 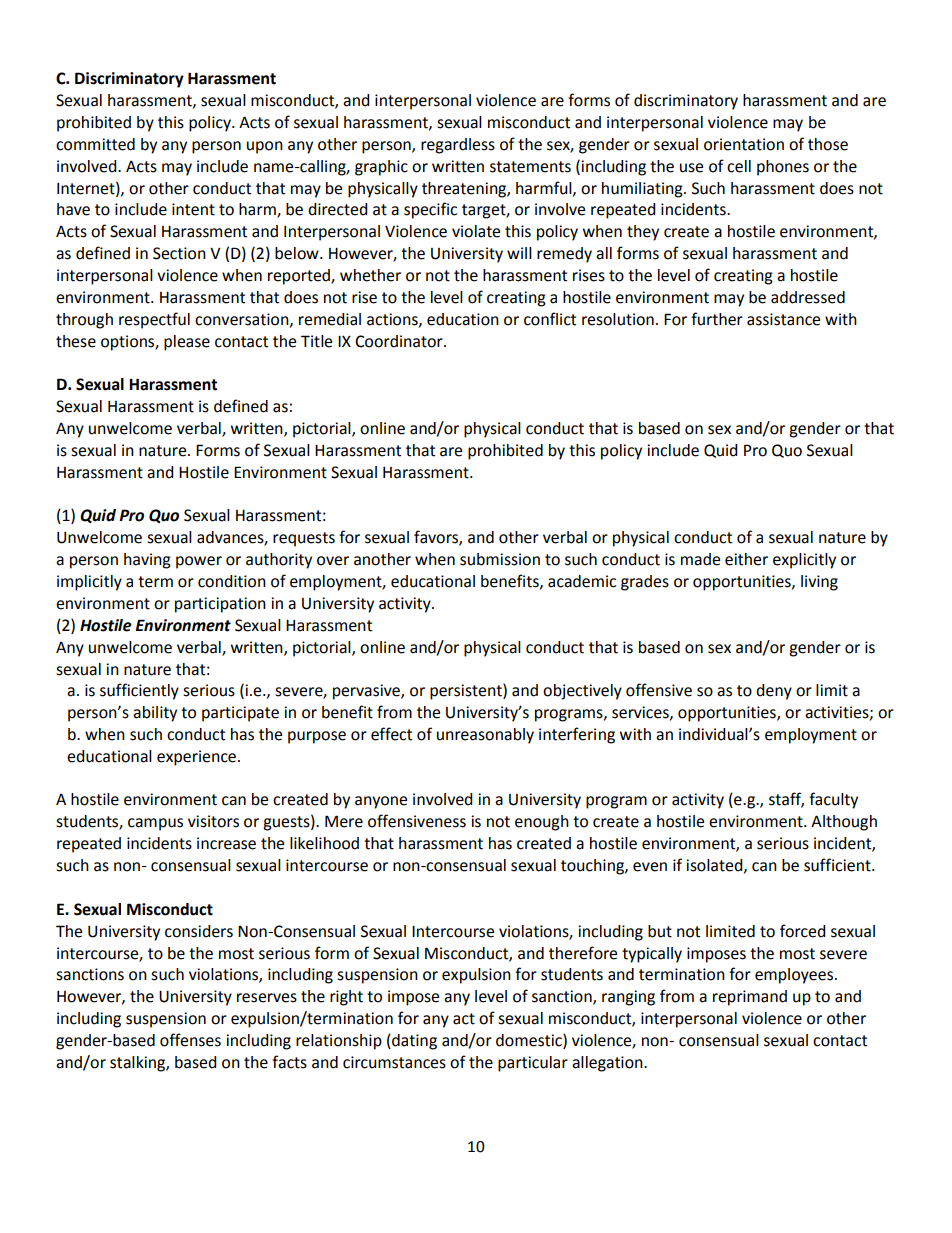 I want to click on regardless, so click(x=458, y=146).
